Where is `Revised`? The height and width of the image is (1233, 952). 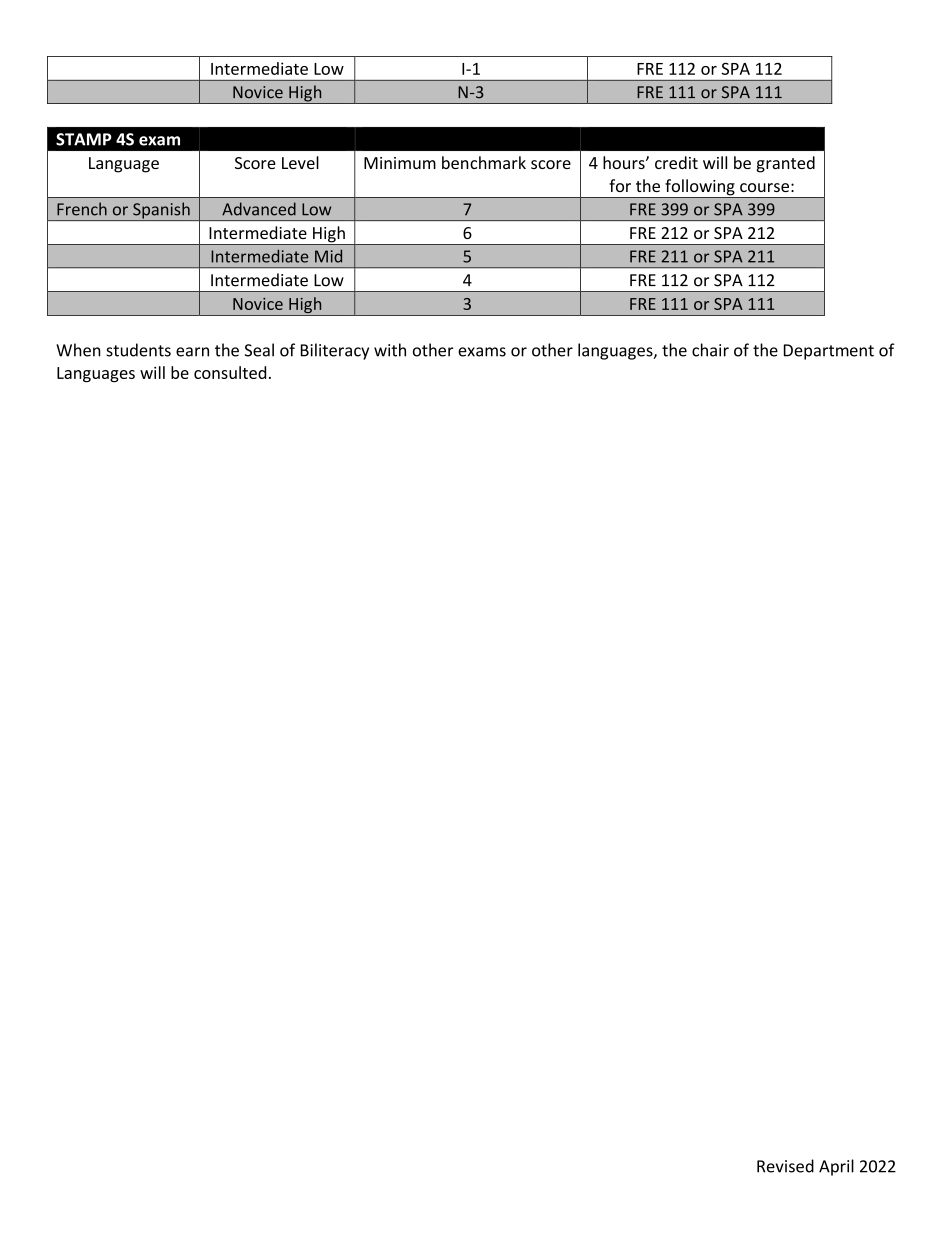
Revised is located at coordinates (785, 1166).
